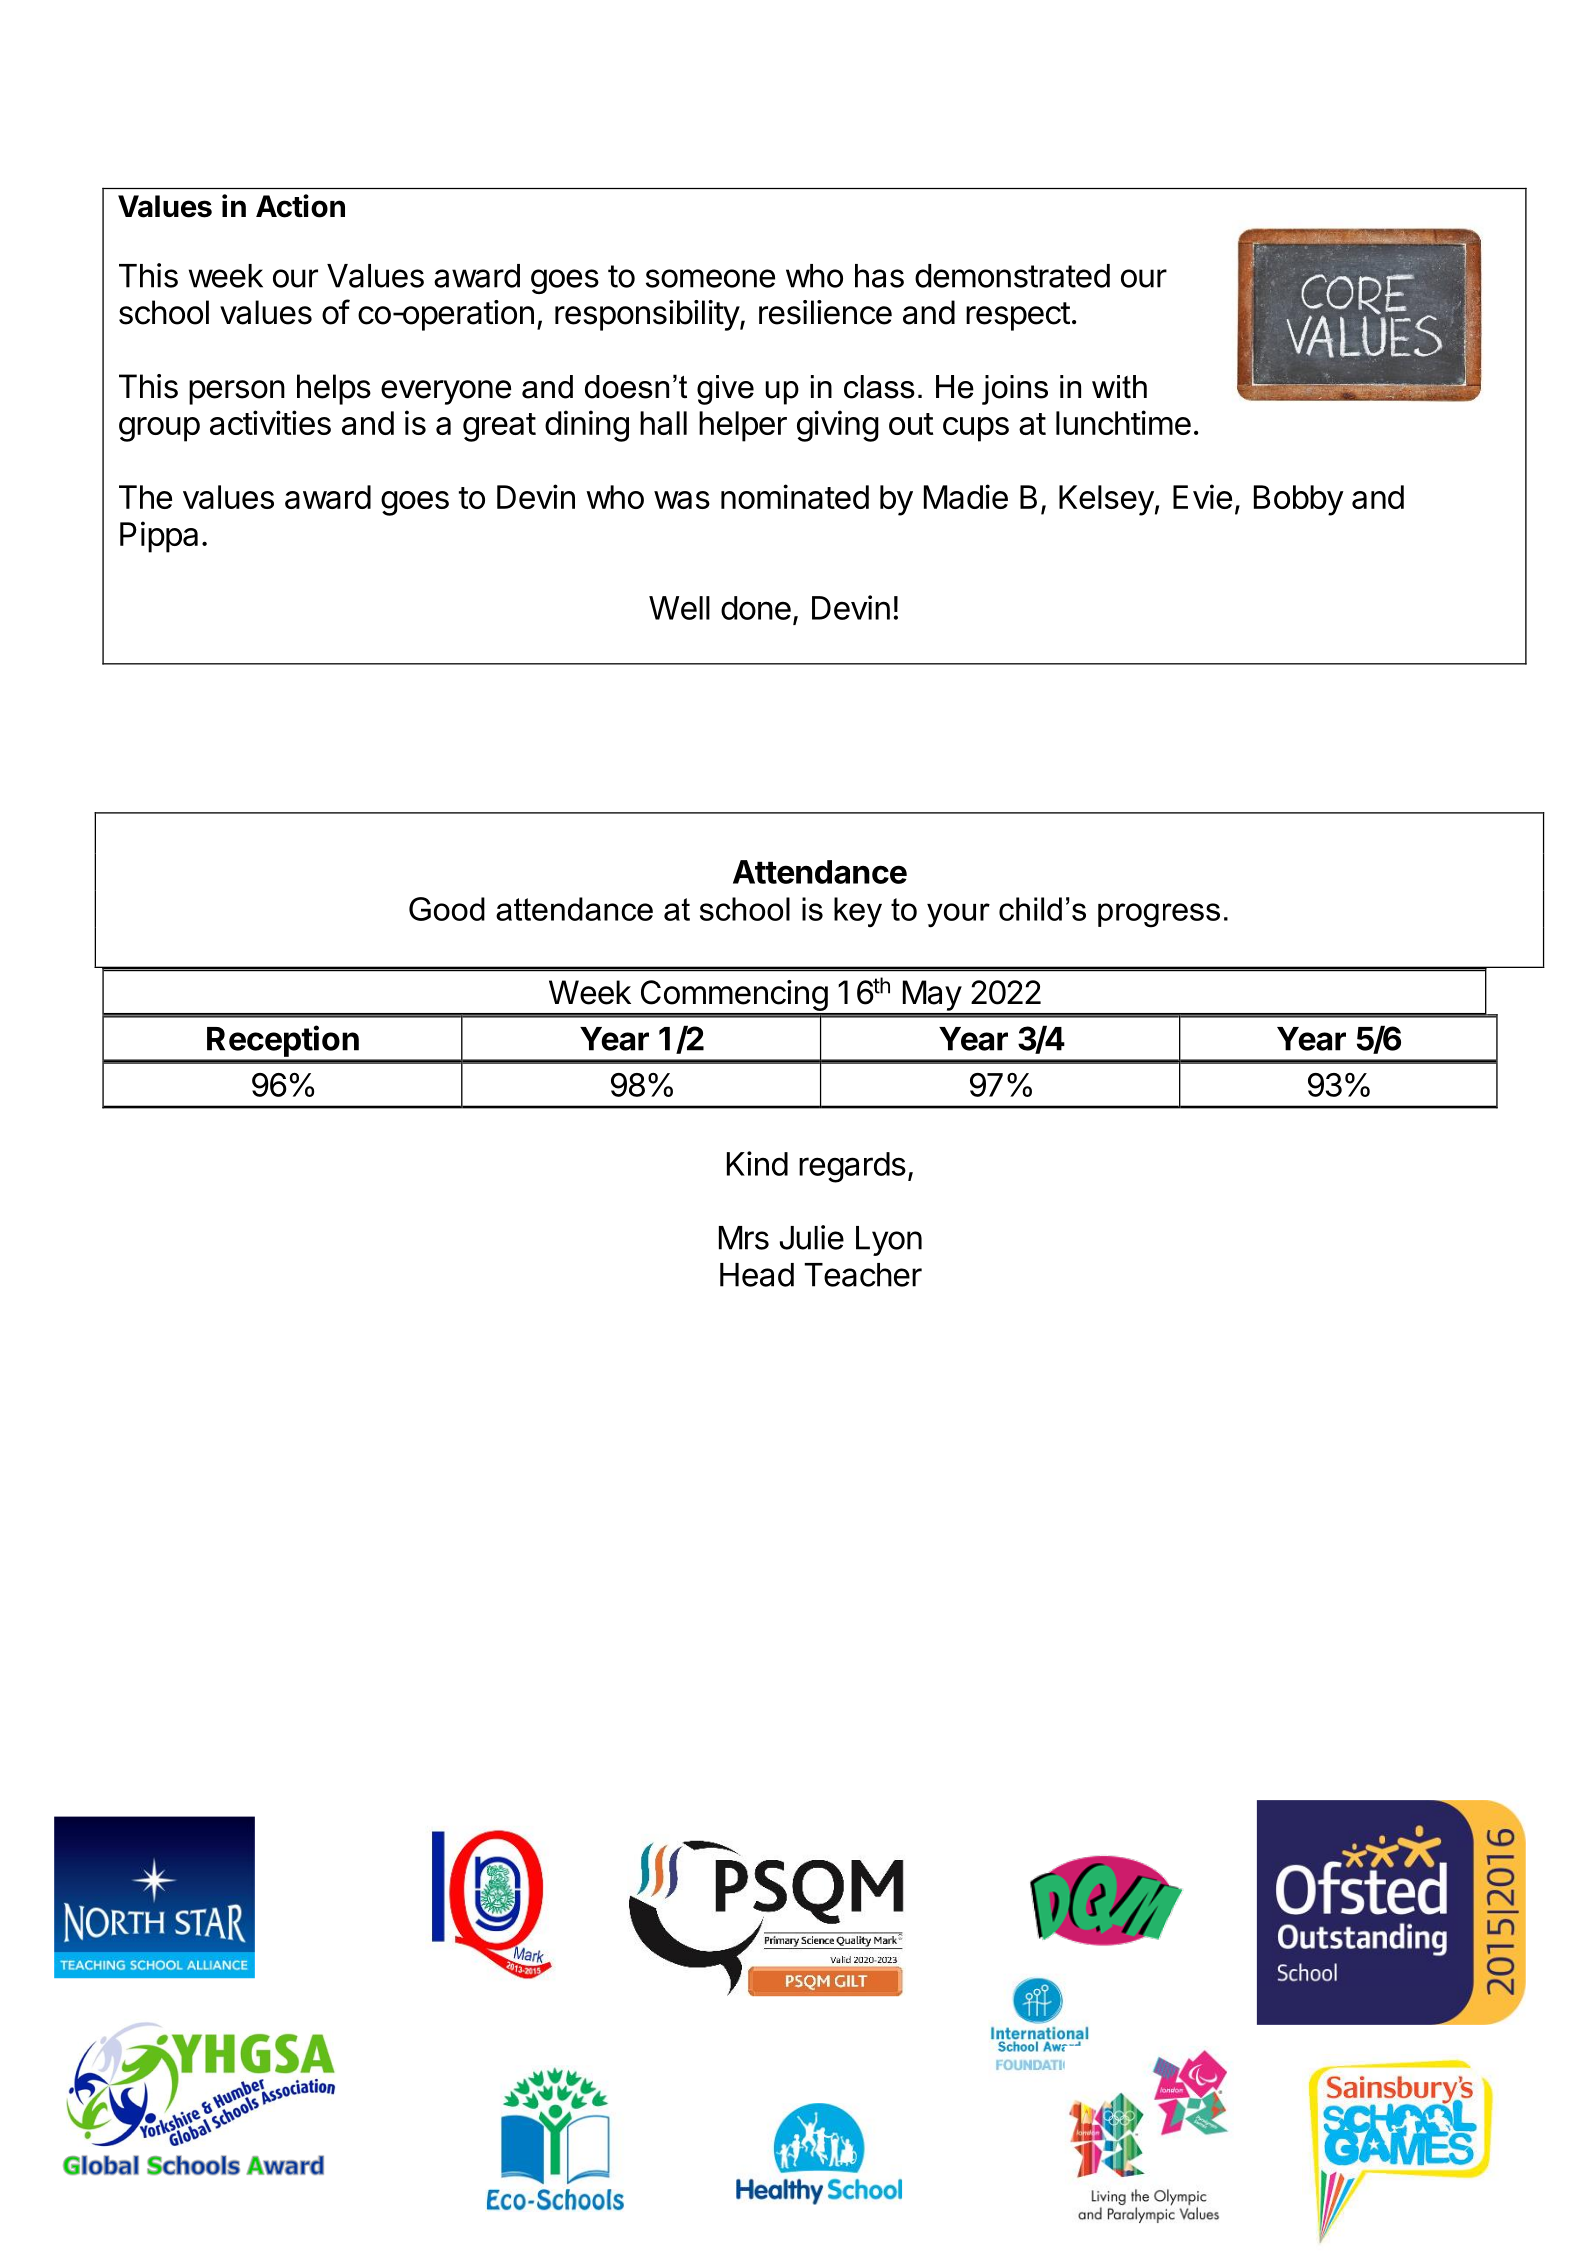 This screenshot has height=2253, width=1593. Describe the element at coordinates (447, 909) in the screenshot. I see `Good` at that location.
